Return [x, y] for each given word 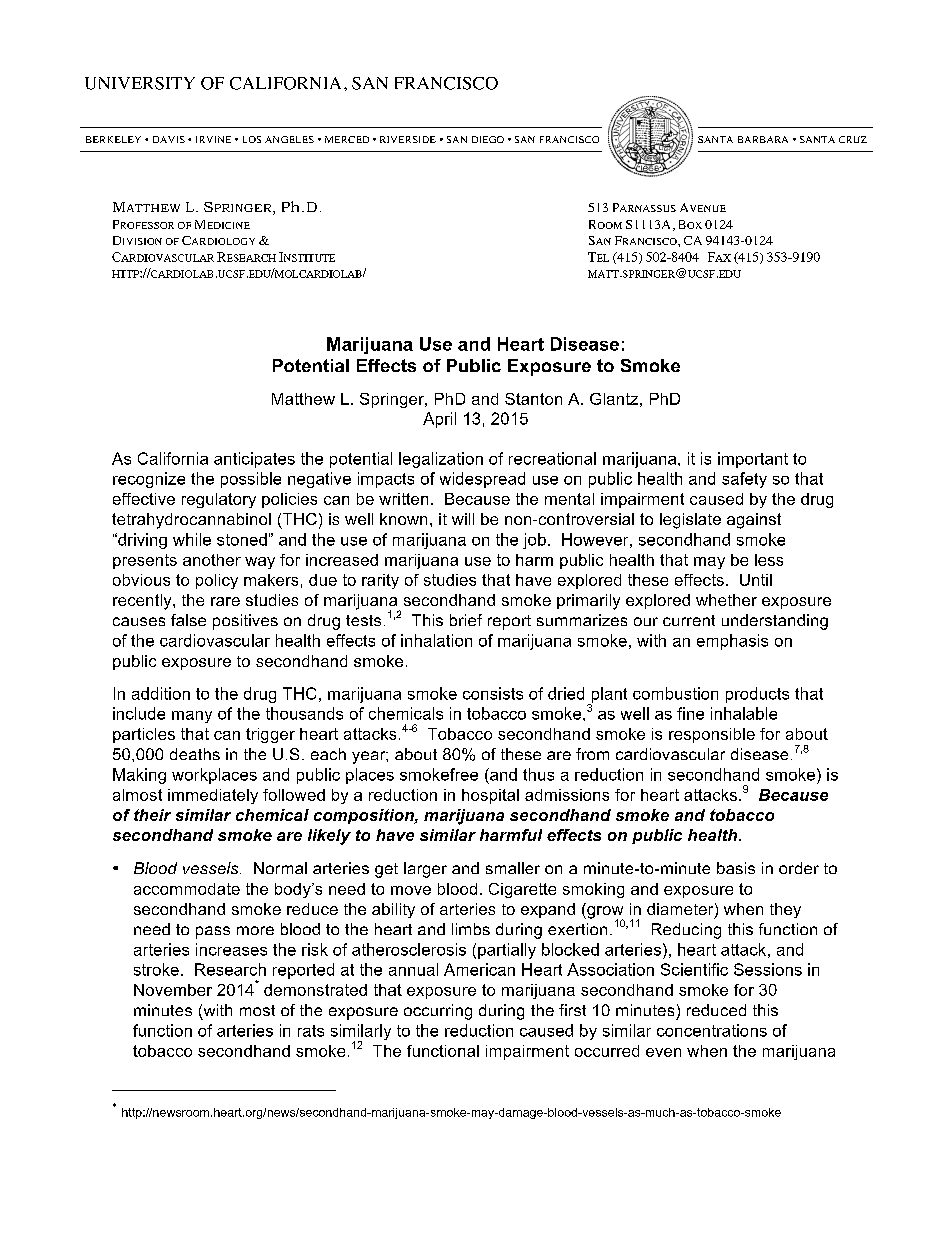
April [439, 420]
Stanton [533, 399]
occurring [438, 1012]
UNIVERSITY [140, 83]
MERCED [347, 139]
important [753, 460]
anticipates [254, 460]
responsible [712, 735]
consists [493, 693]
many [192, 717]
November [173, 990]
